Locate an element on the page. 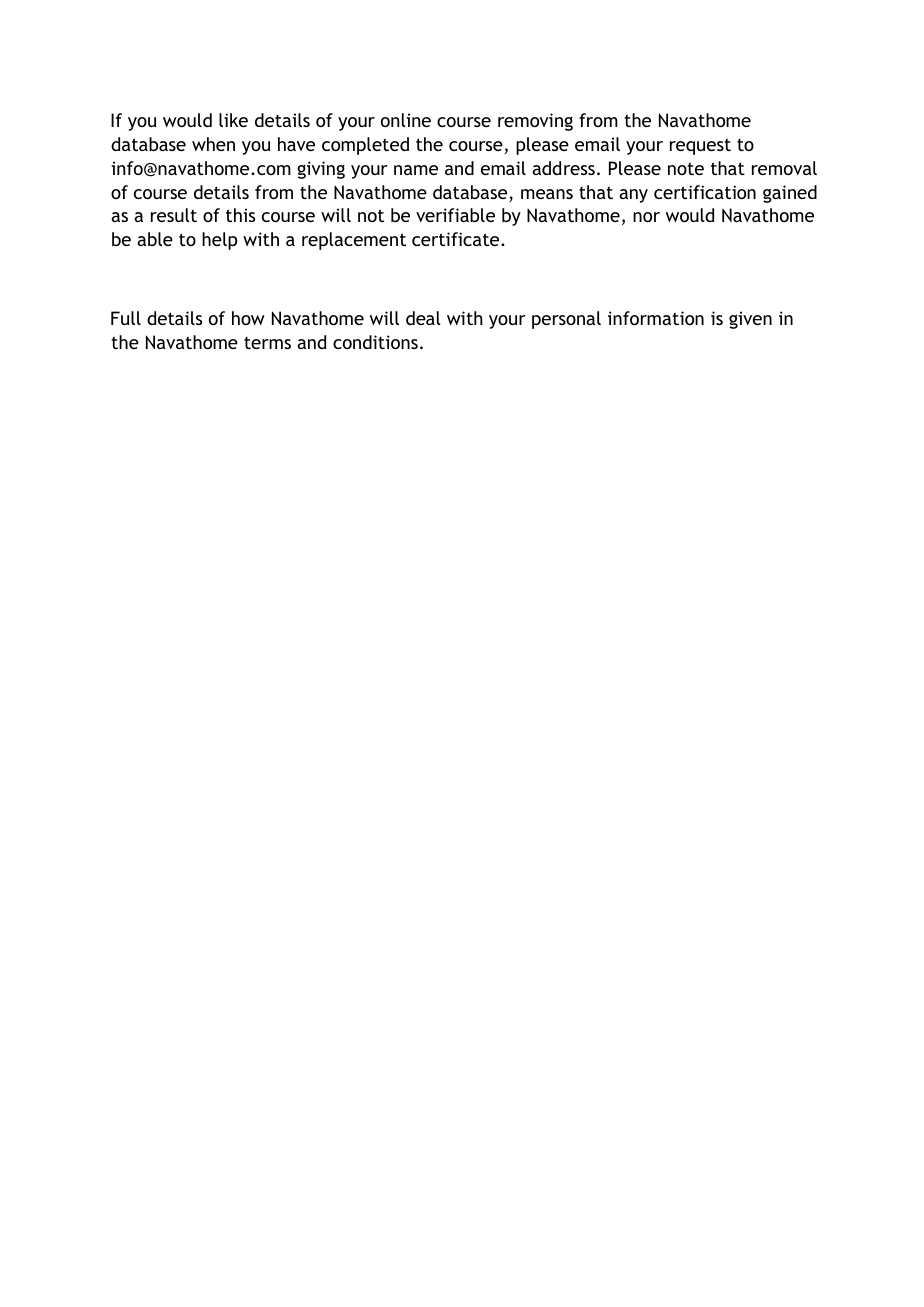  nor is located at coordinates (646, 217).
